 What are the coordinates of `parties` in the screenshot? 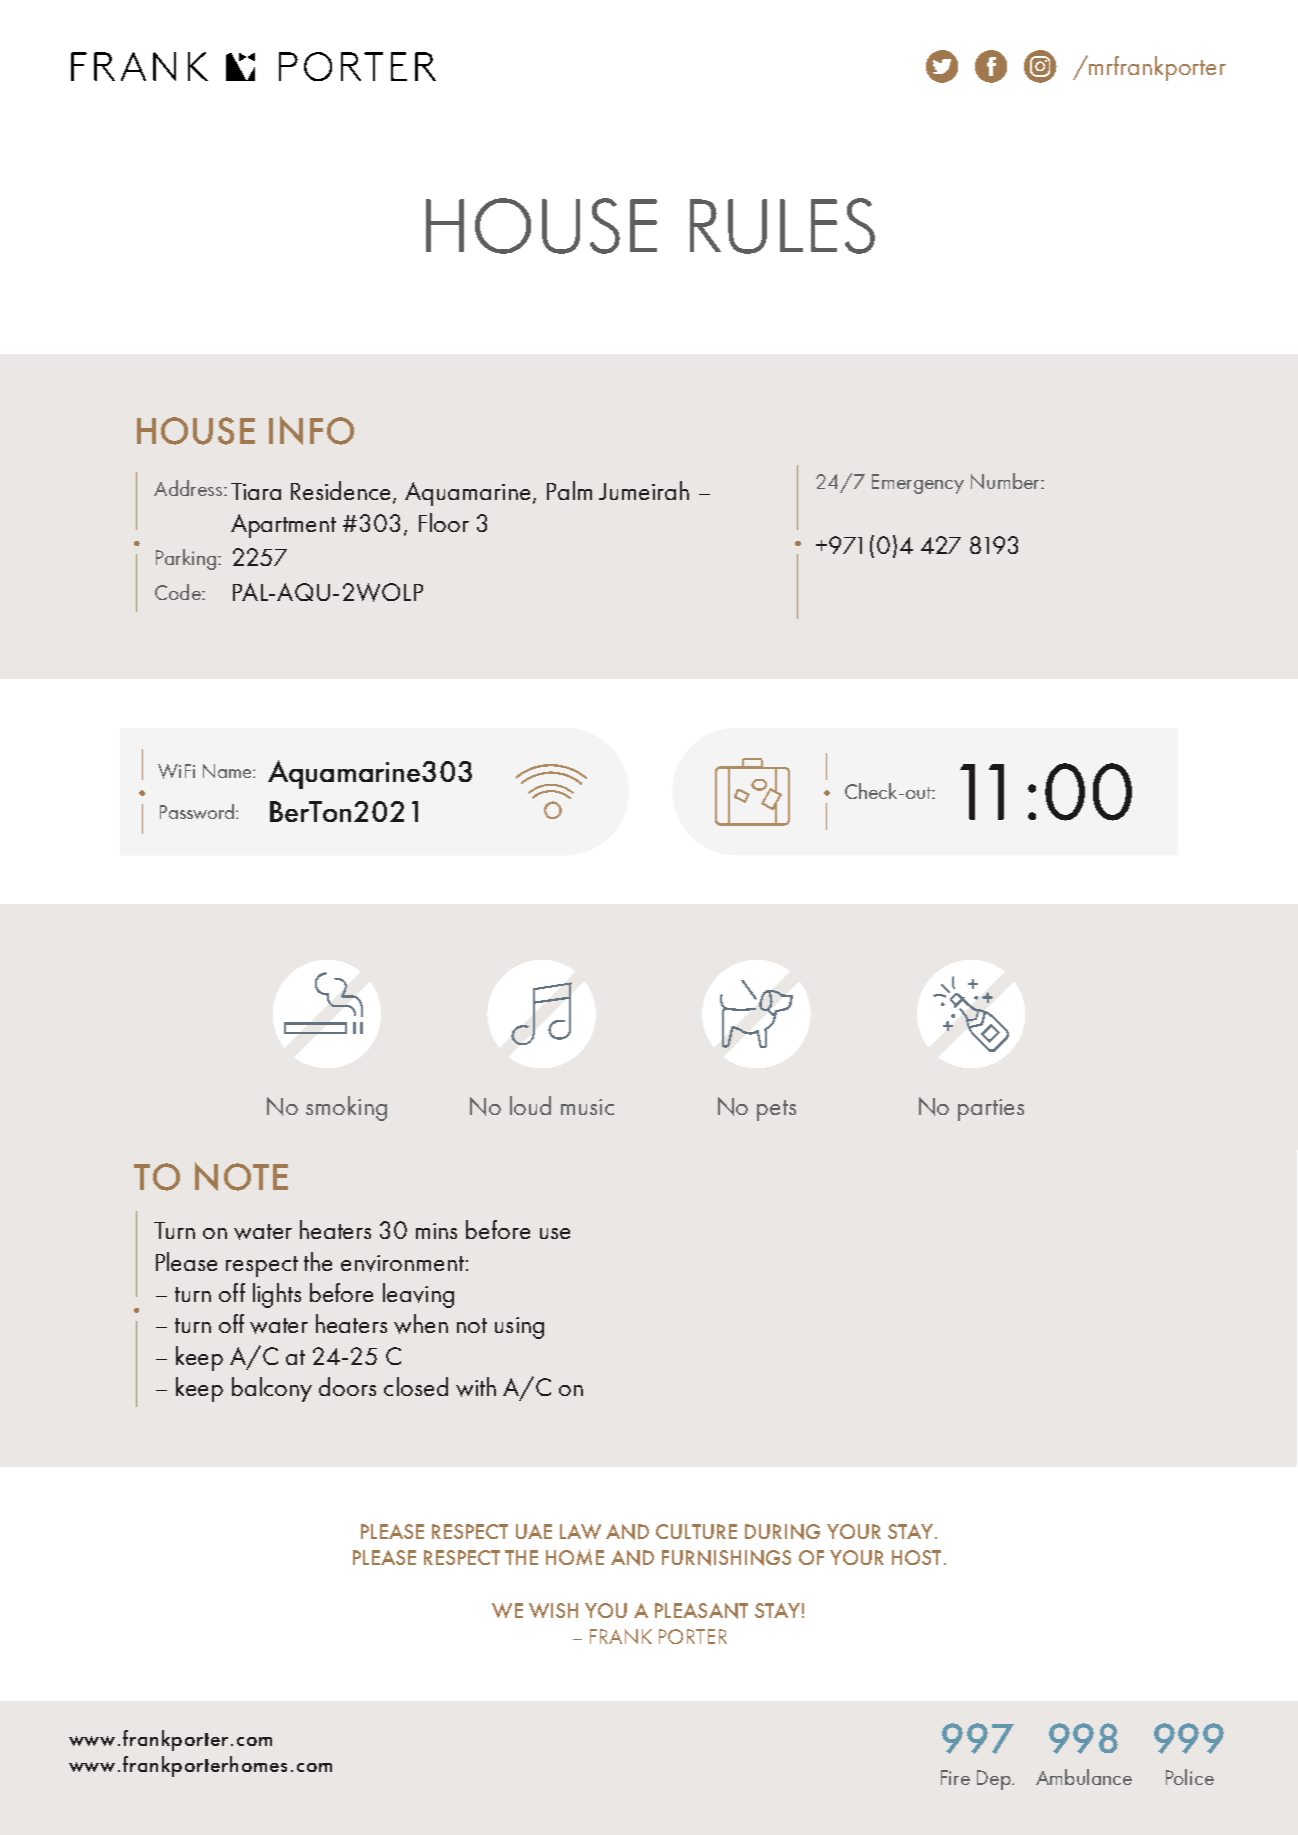 It's located at (991, 1110).
